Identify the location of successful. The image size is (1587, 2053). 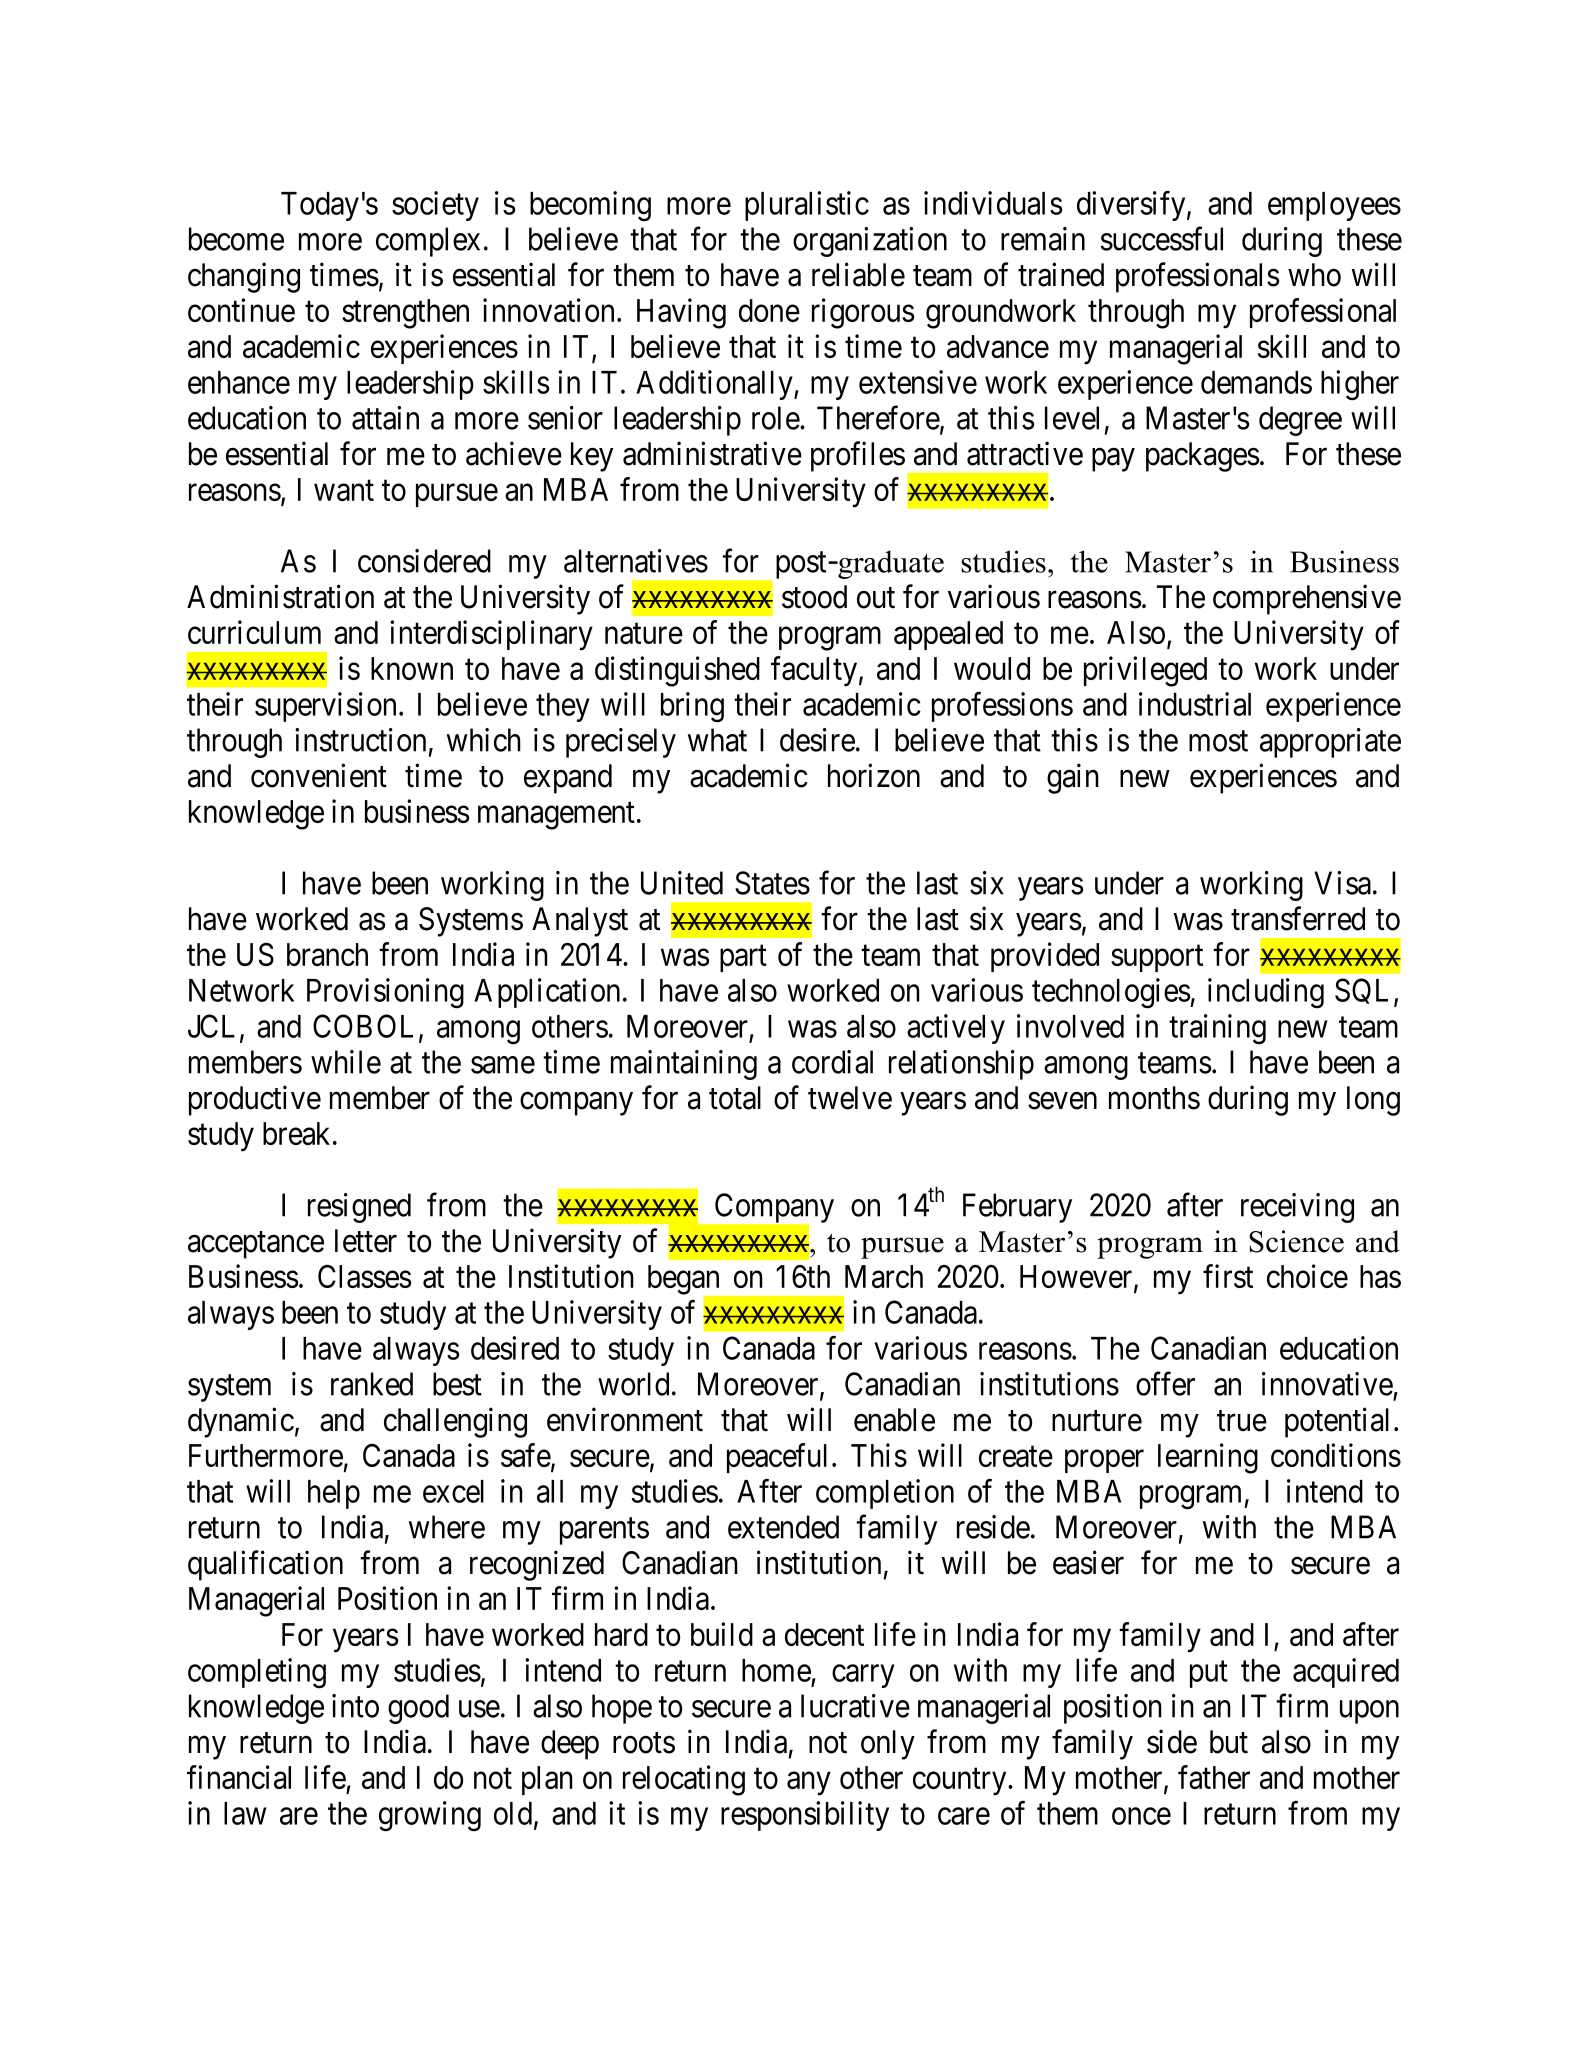
(1162, 239).
